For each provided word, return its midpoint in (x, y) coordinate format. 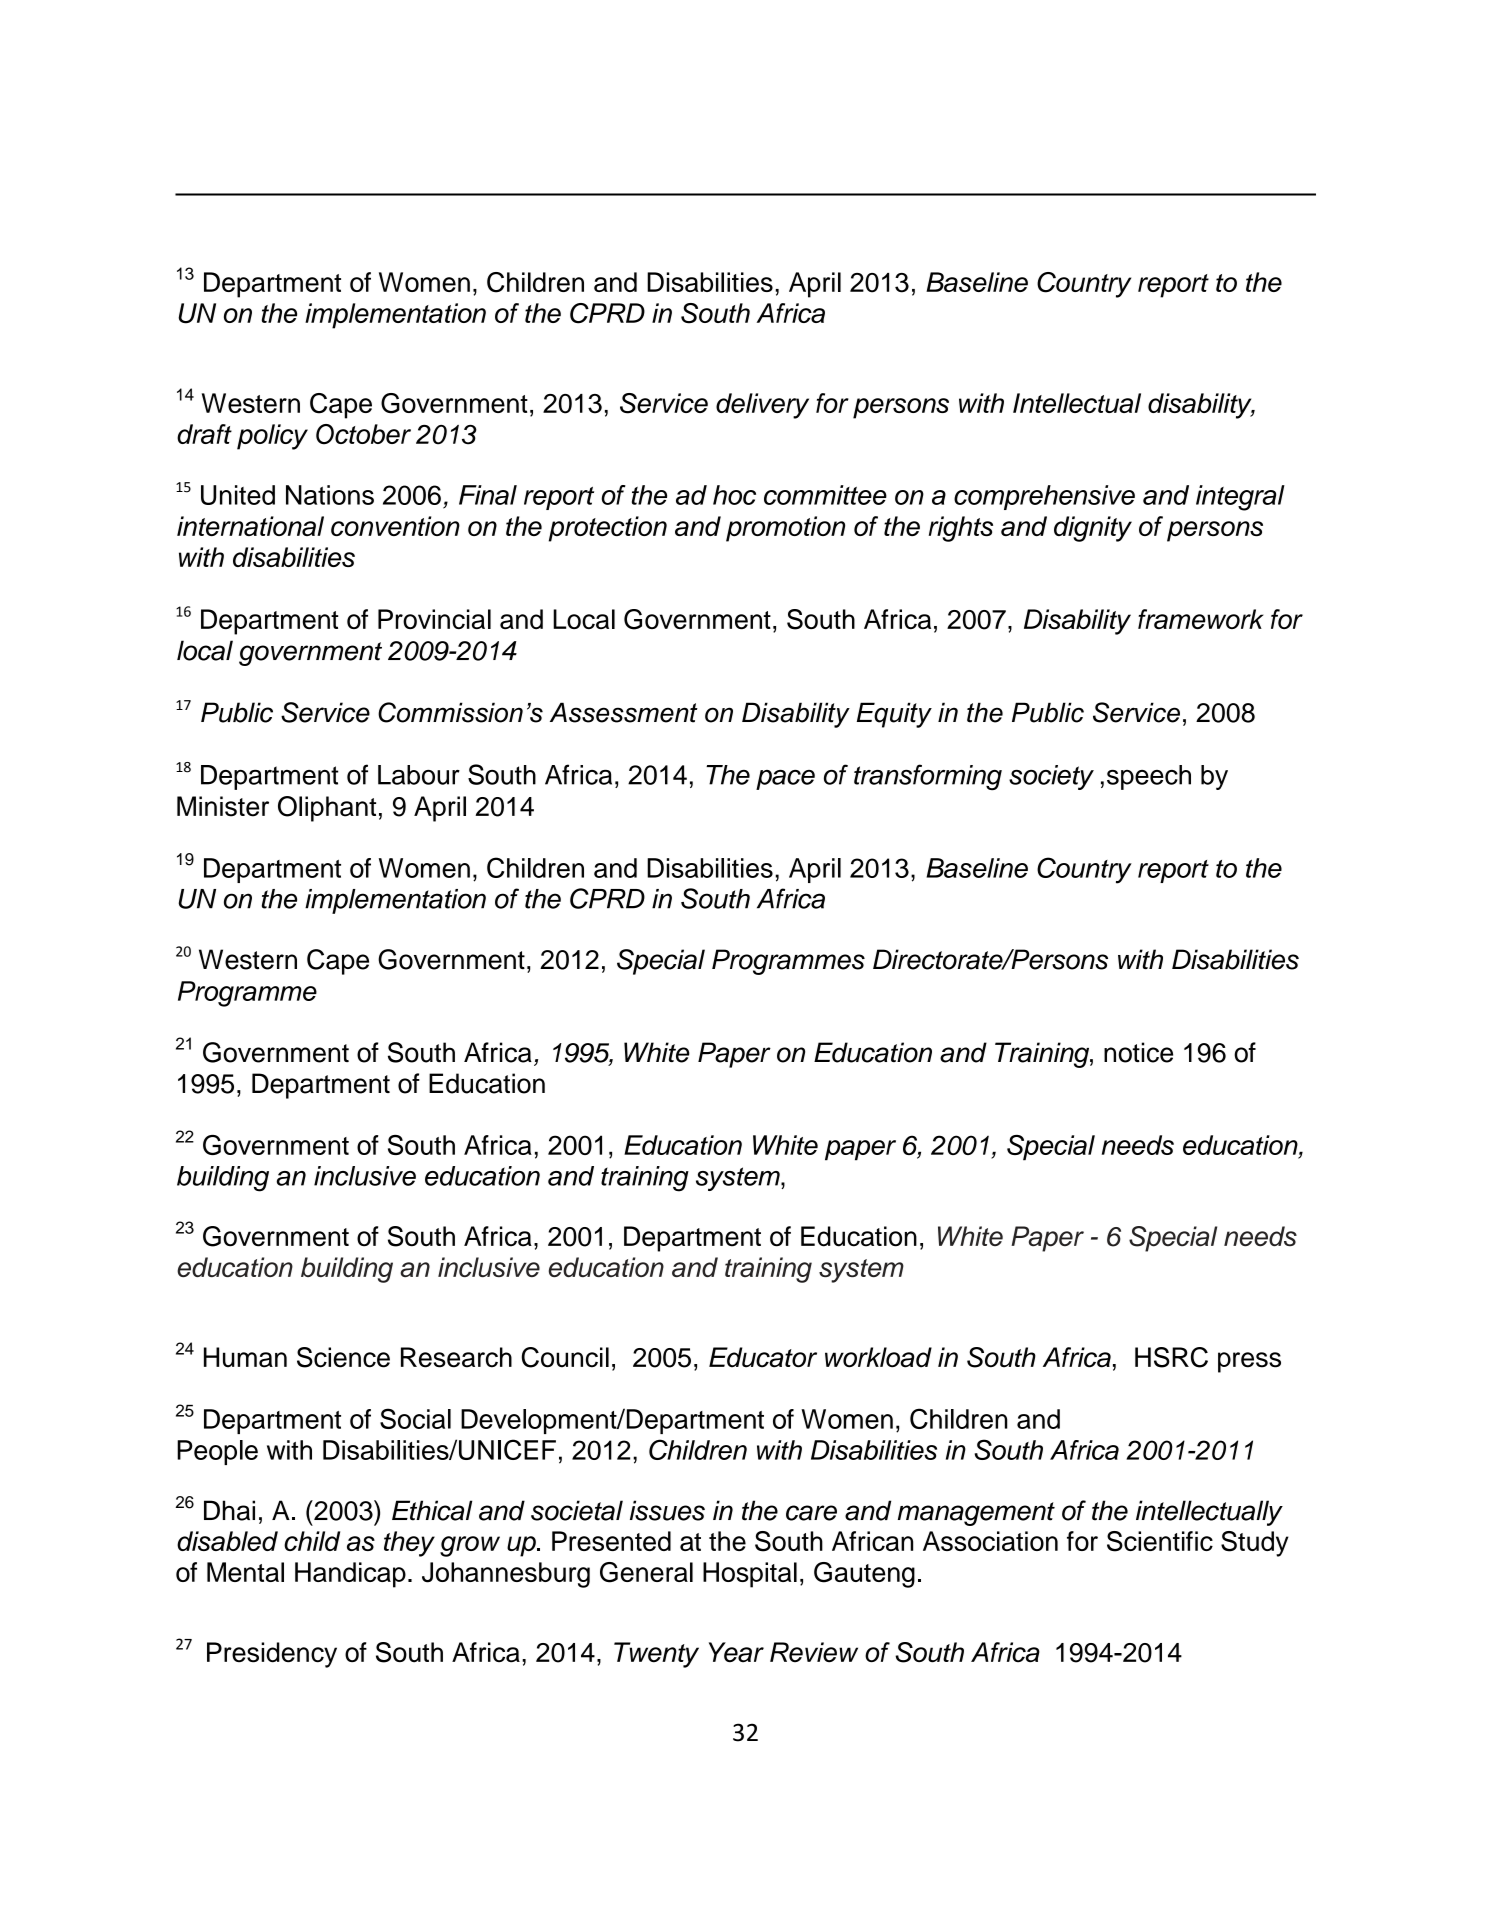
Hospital (750, 1575)
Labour (419, 775)
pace (785, 780)
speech (1149, 777)
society (1051, 777)
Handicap (350, 1575)
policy (272, 437)
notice (1138, 1052)
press (1249, 1362)
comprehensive (1044, 497)
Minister (223, 806)
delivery (762, 406)
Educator (763, 1357)
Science (343, 1357)
